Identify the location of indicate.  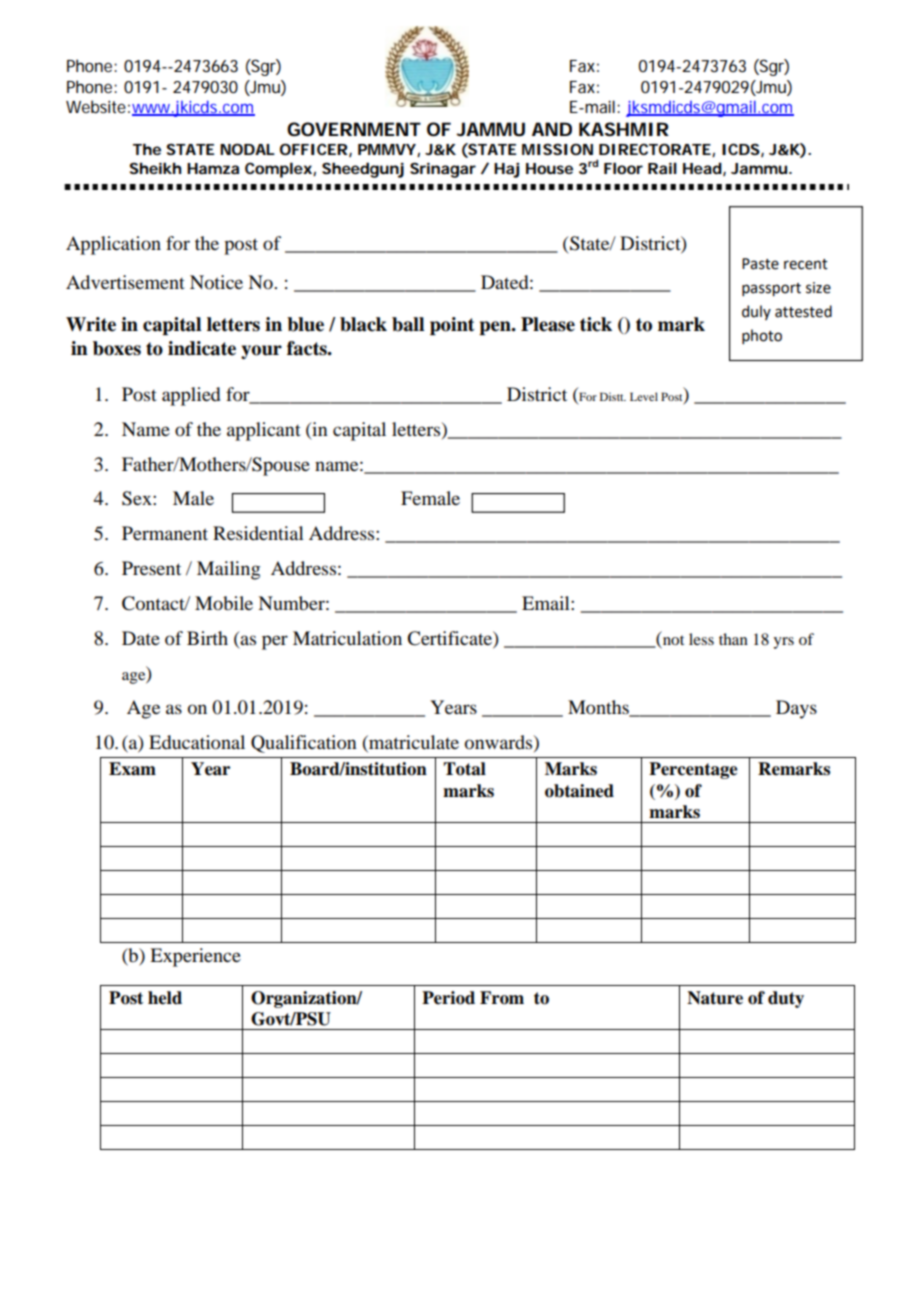
(202, 348).
